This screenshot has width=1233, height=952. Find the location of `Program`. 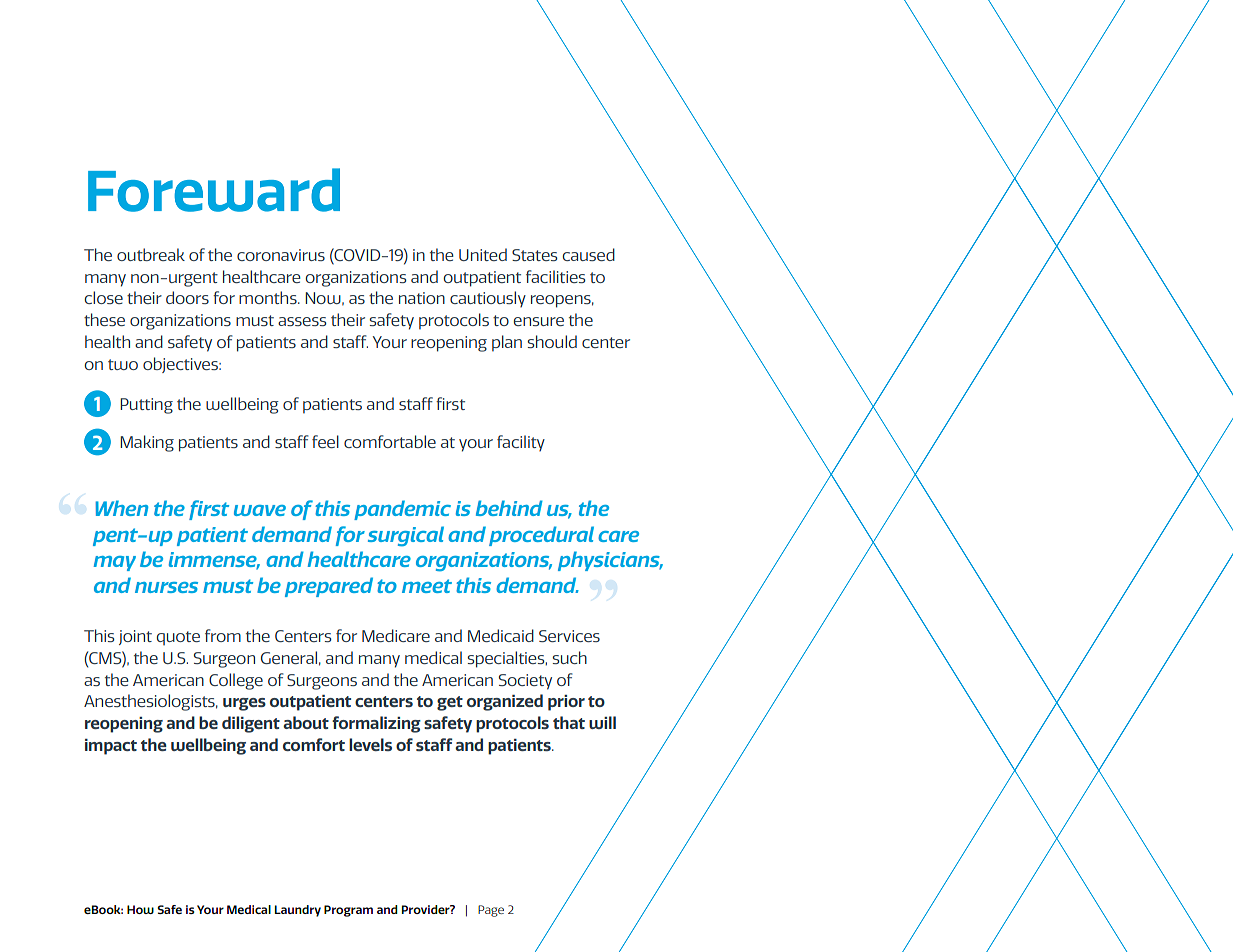

Program is located at coordinates (348, 911).
